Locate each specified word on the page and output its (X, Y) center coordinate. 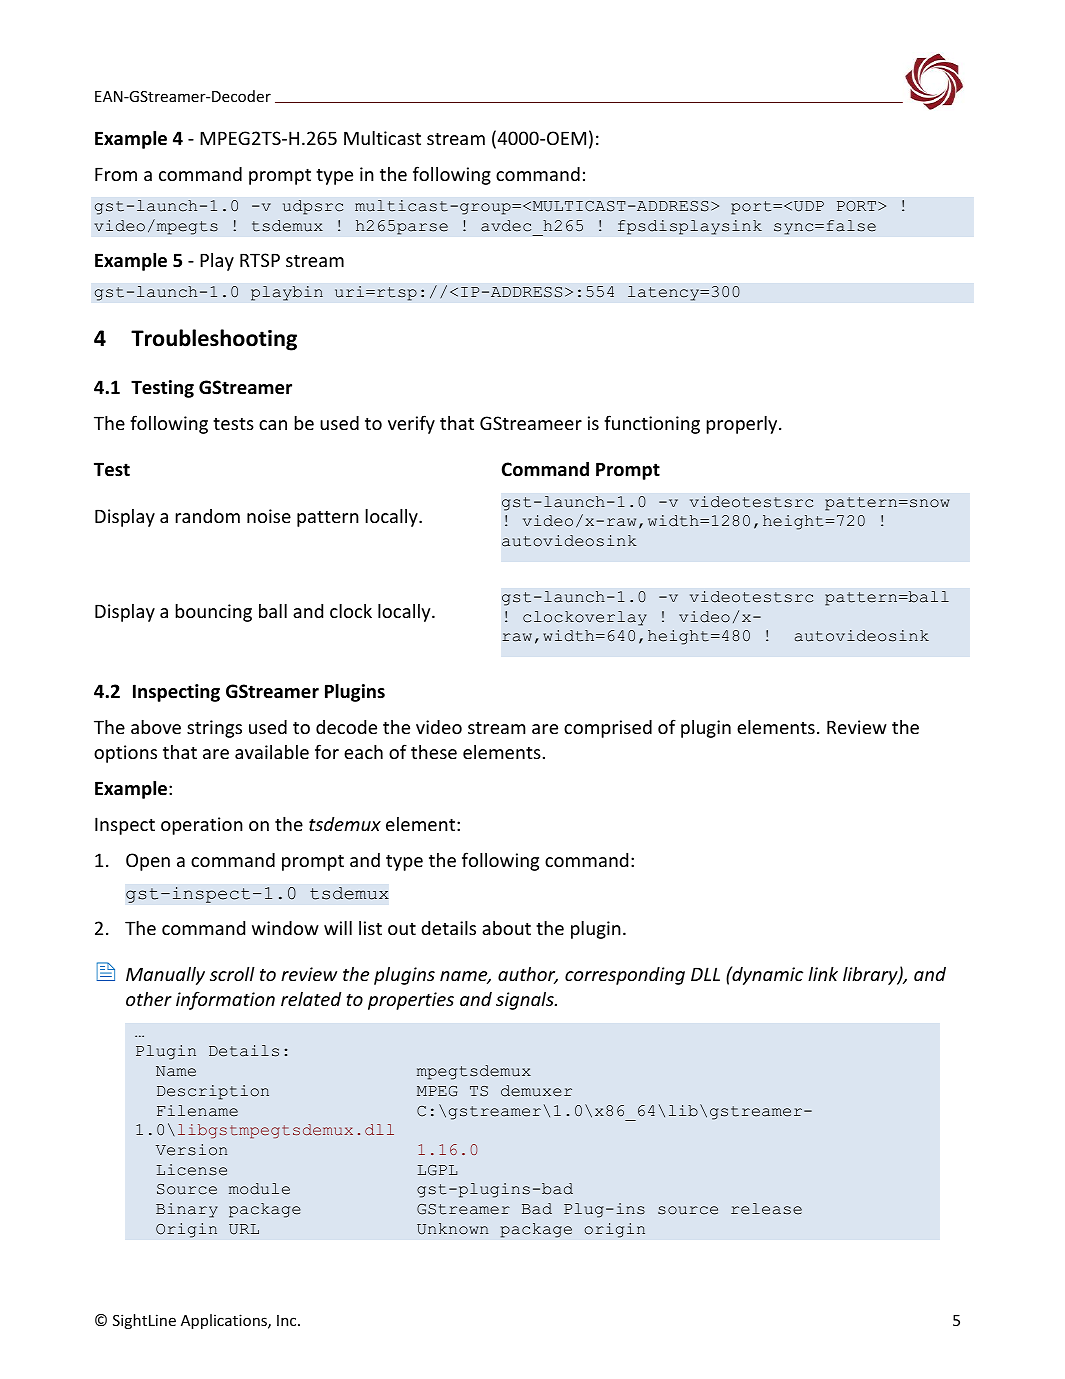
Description (213, 1092)
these (434, 752)
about (506, 928)
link (823, 974)
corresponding (625, 976)
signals (526, 1001)
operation (202, 826)
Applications (225, 1321)
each (363, 752)
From (116, 174)
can (273, 425)
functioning (652, 424)
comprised (608, 729)
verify (411, 424)
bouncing (213, 613)
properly (743, 425)
